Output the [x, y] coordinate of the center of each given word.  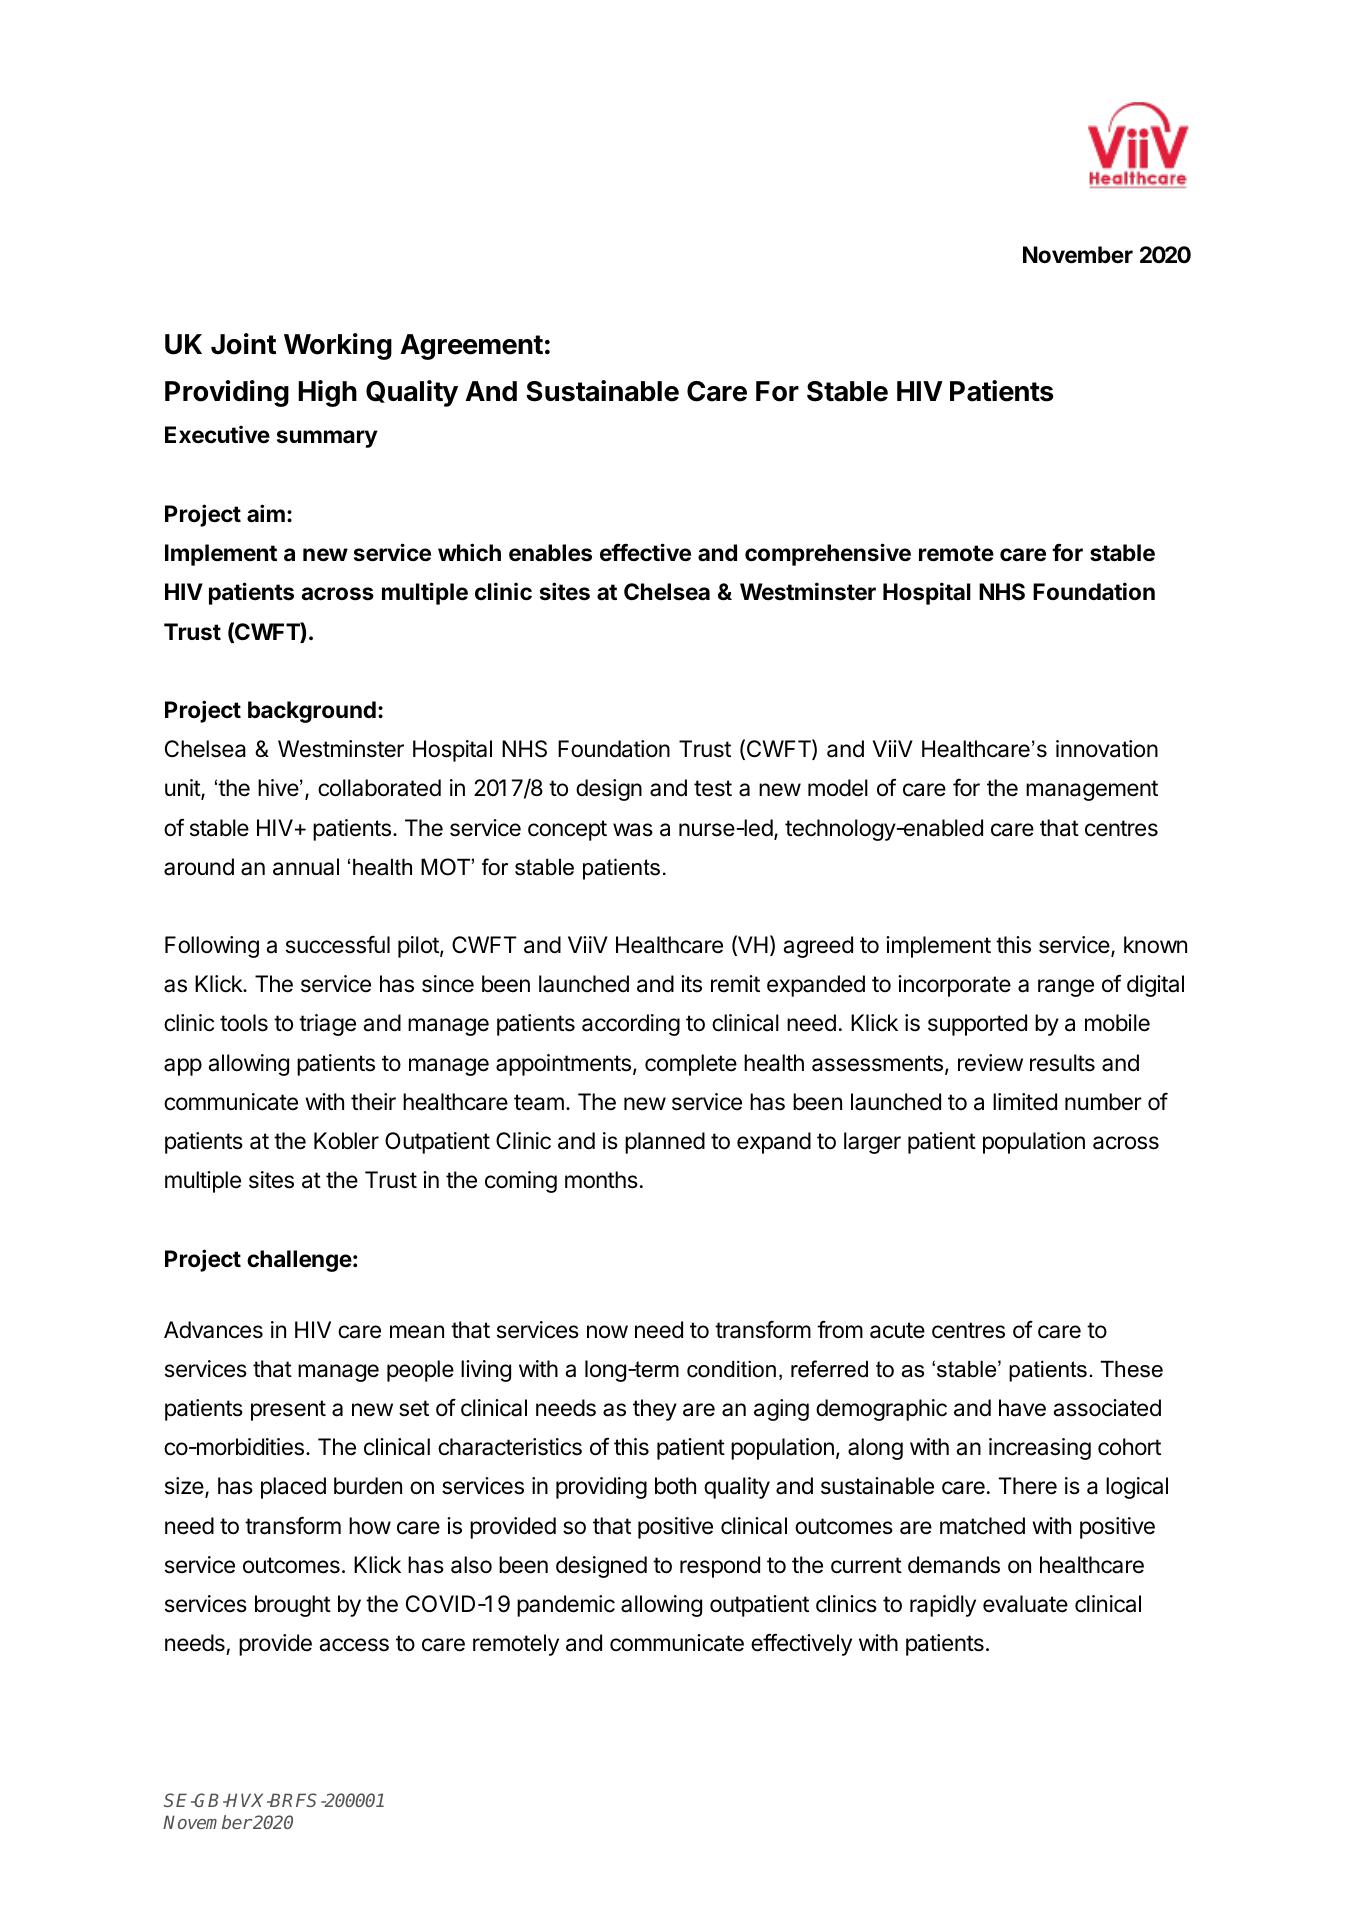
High [327, 393]
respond [720, 1567]
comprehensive [828, 554]
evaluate [1025, 1604]
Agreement [472, 347]
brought [293, 1606]
